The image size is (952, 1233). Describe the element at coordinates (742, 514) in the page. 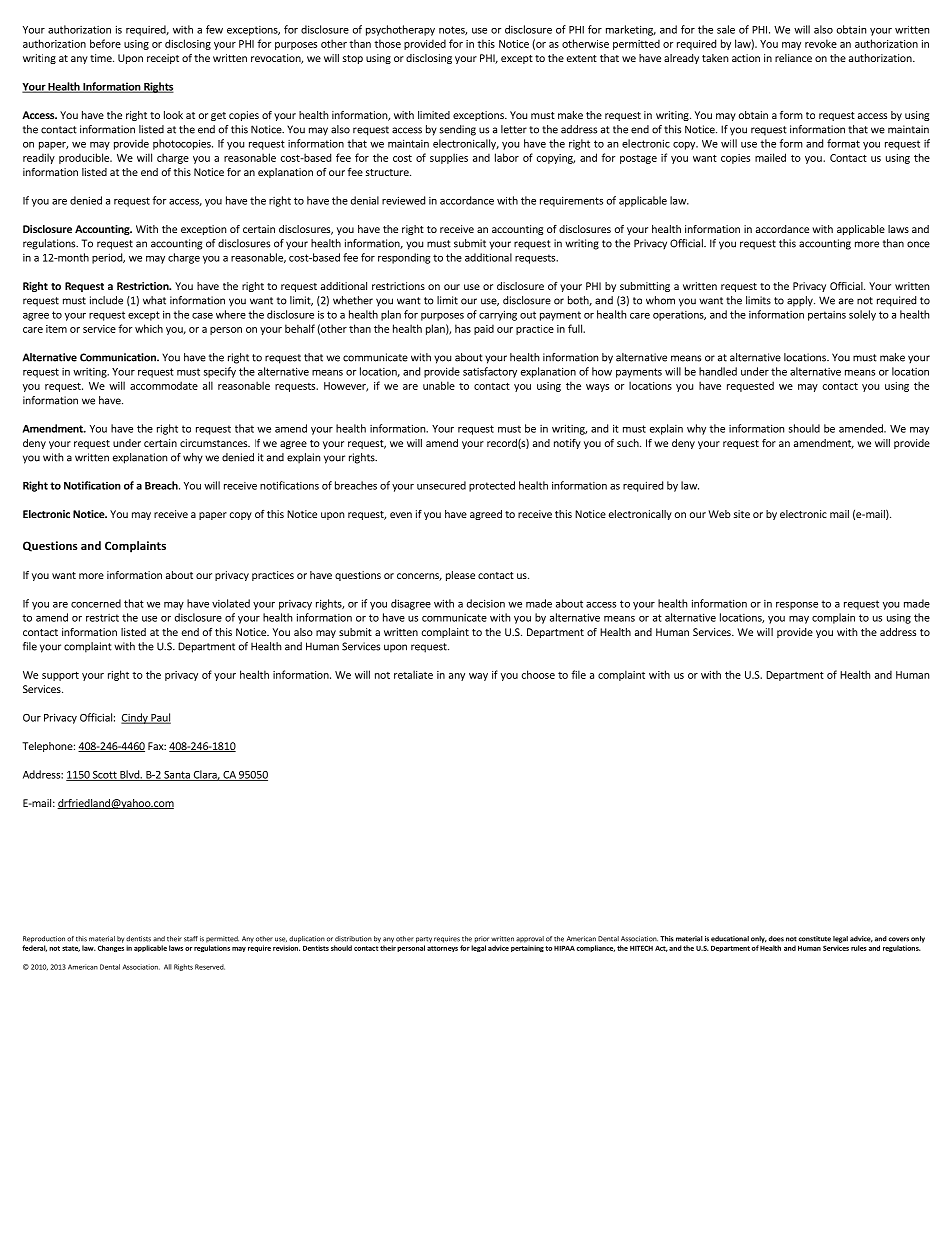

I see `site` at that location.
